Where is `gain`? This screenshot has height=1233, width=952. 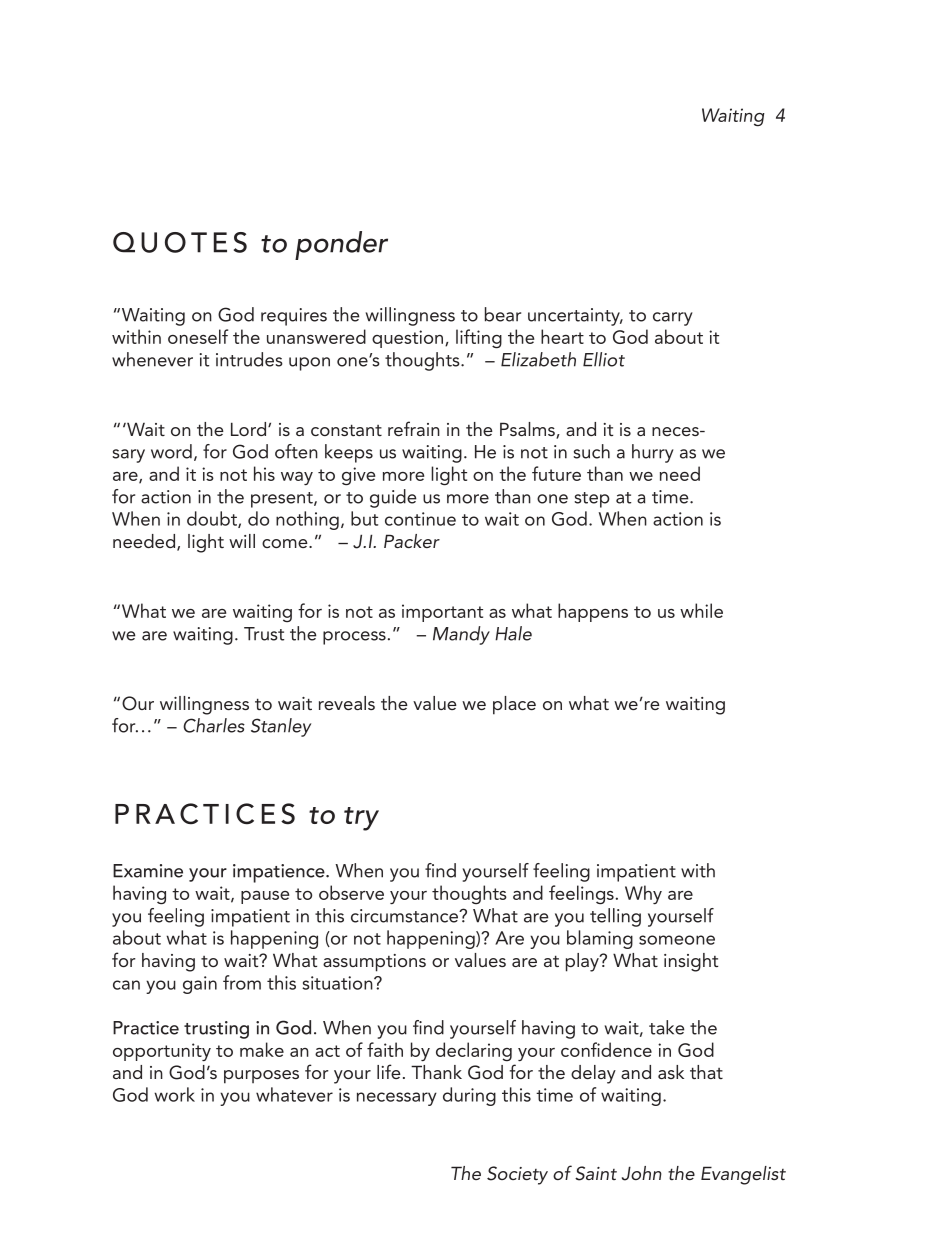
gain is located at coordinates (200, 985).
